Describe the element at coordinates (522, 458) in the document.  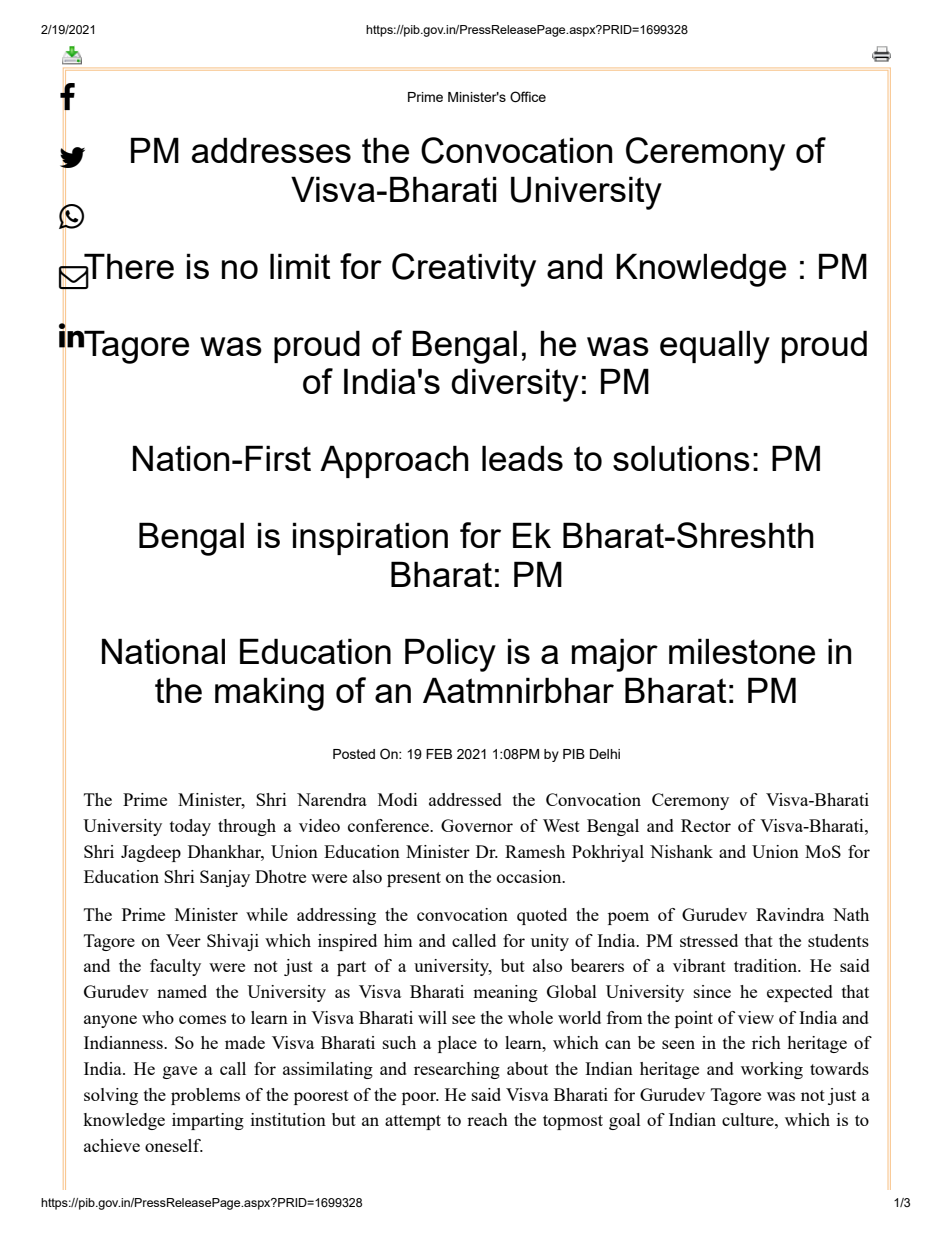
I see `leads` at that location.
